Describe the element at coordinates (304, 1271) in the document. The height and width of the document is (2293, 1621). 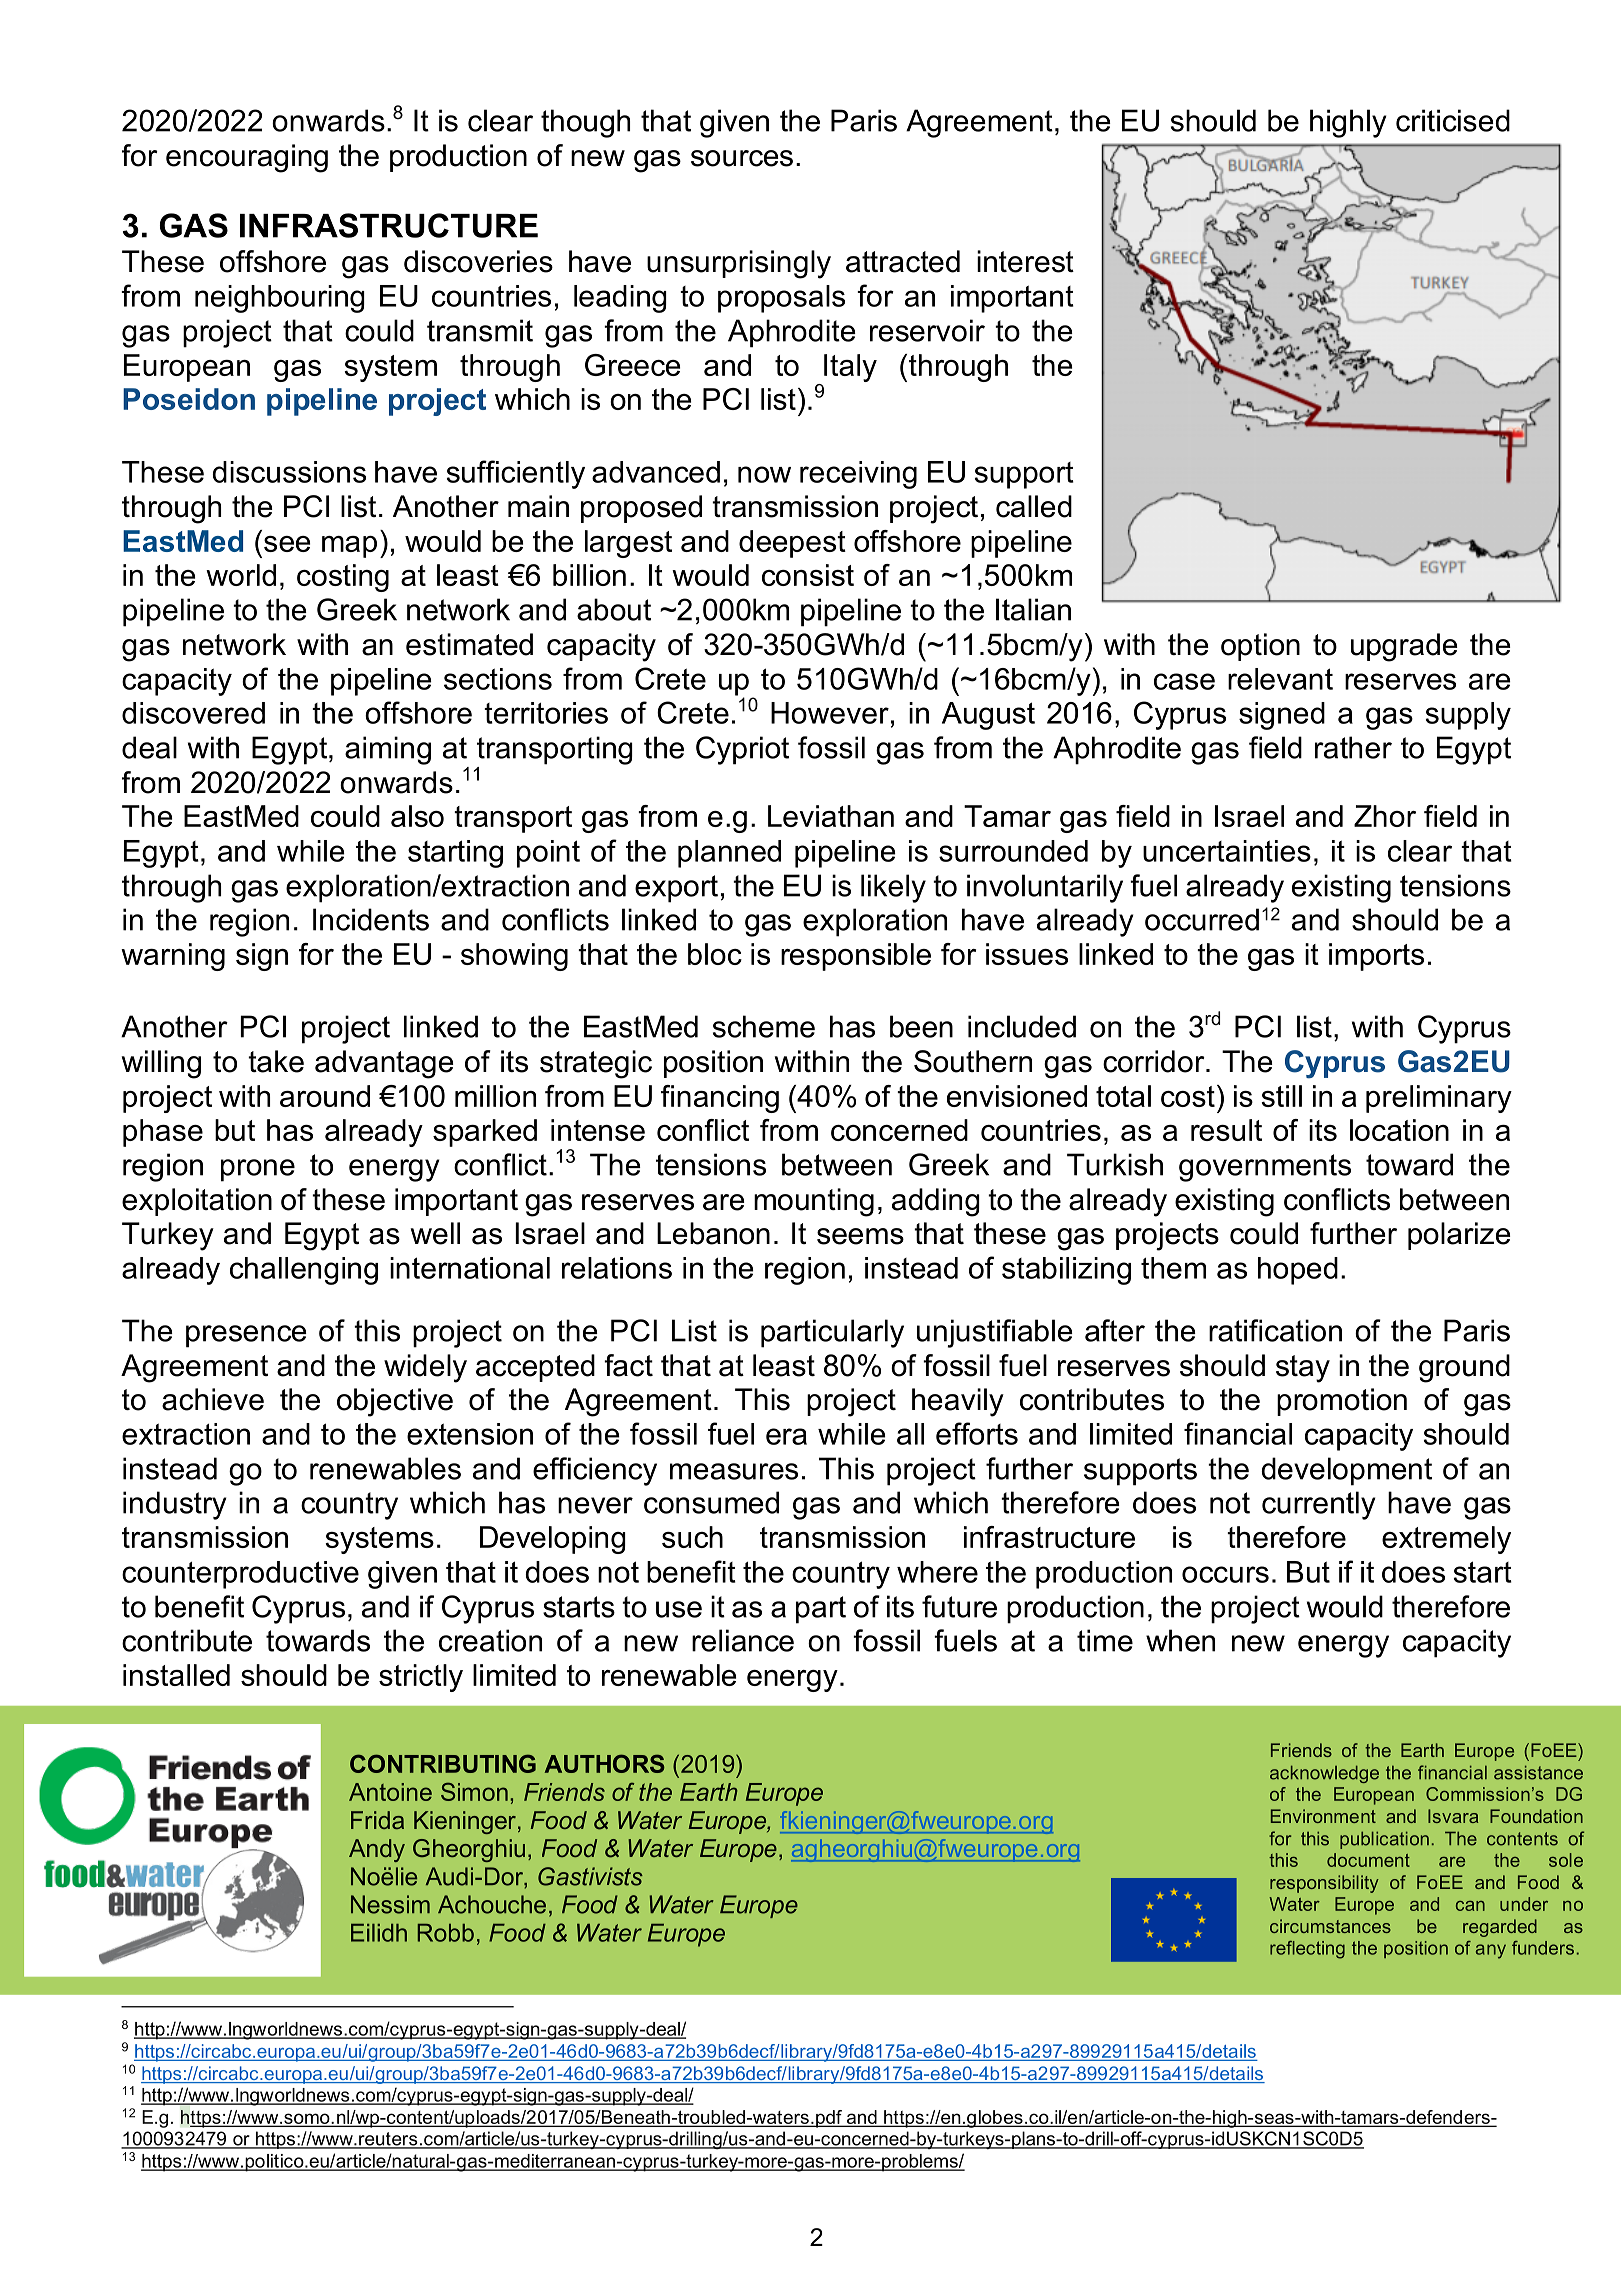
I see `challenging` at that location.
